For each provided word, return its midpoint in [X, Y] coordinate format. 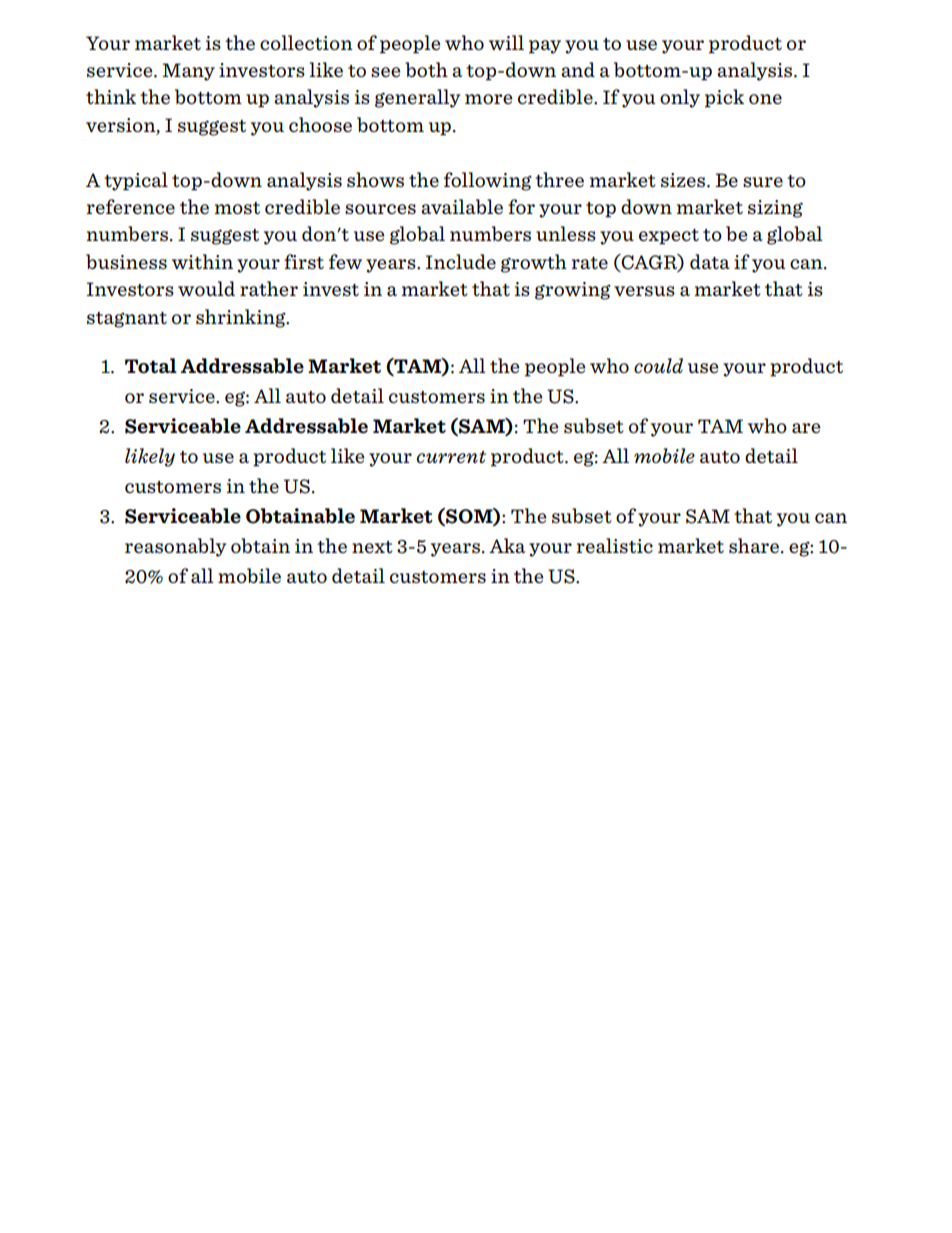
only [680, 98]
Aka [507, 545]
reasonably [175, 547]
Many [188, 72]
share [754, 545]
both [426, 69]
